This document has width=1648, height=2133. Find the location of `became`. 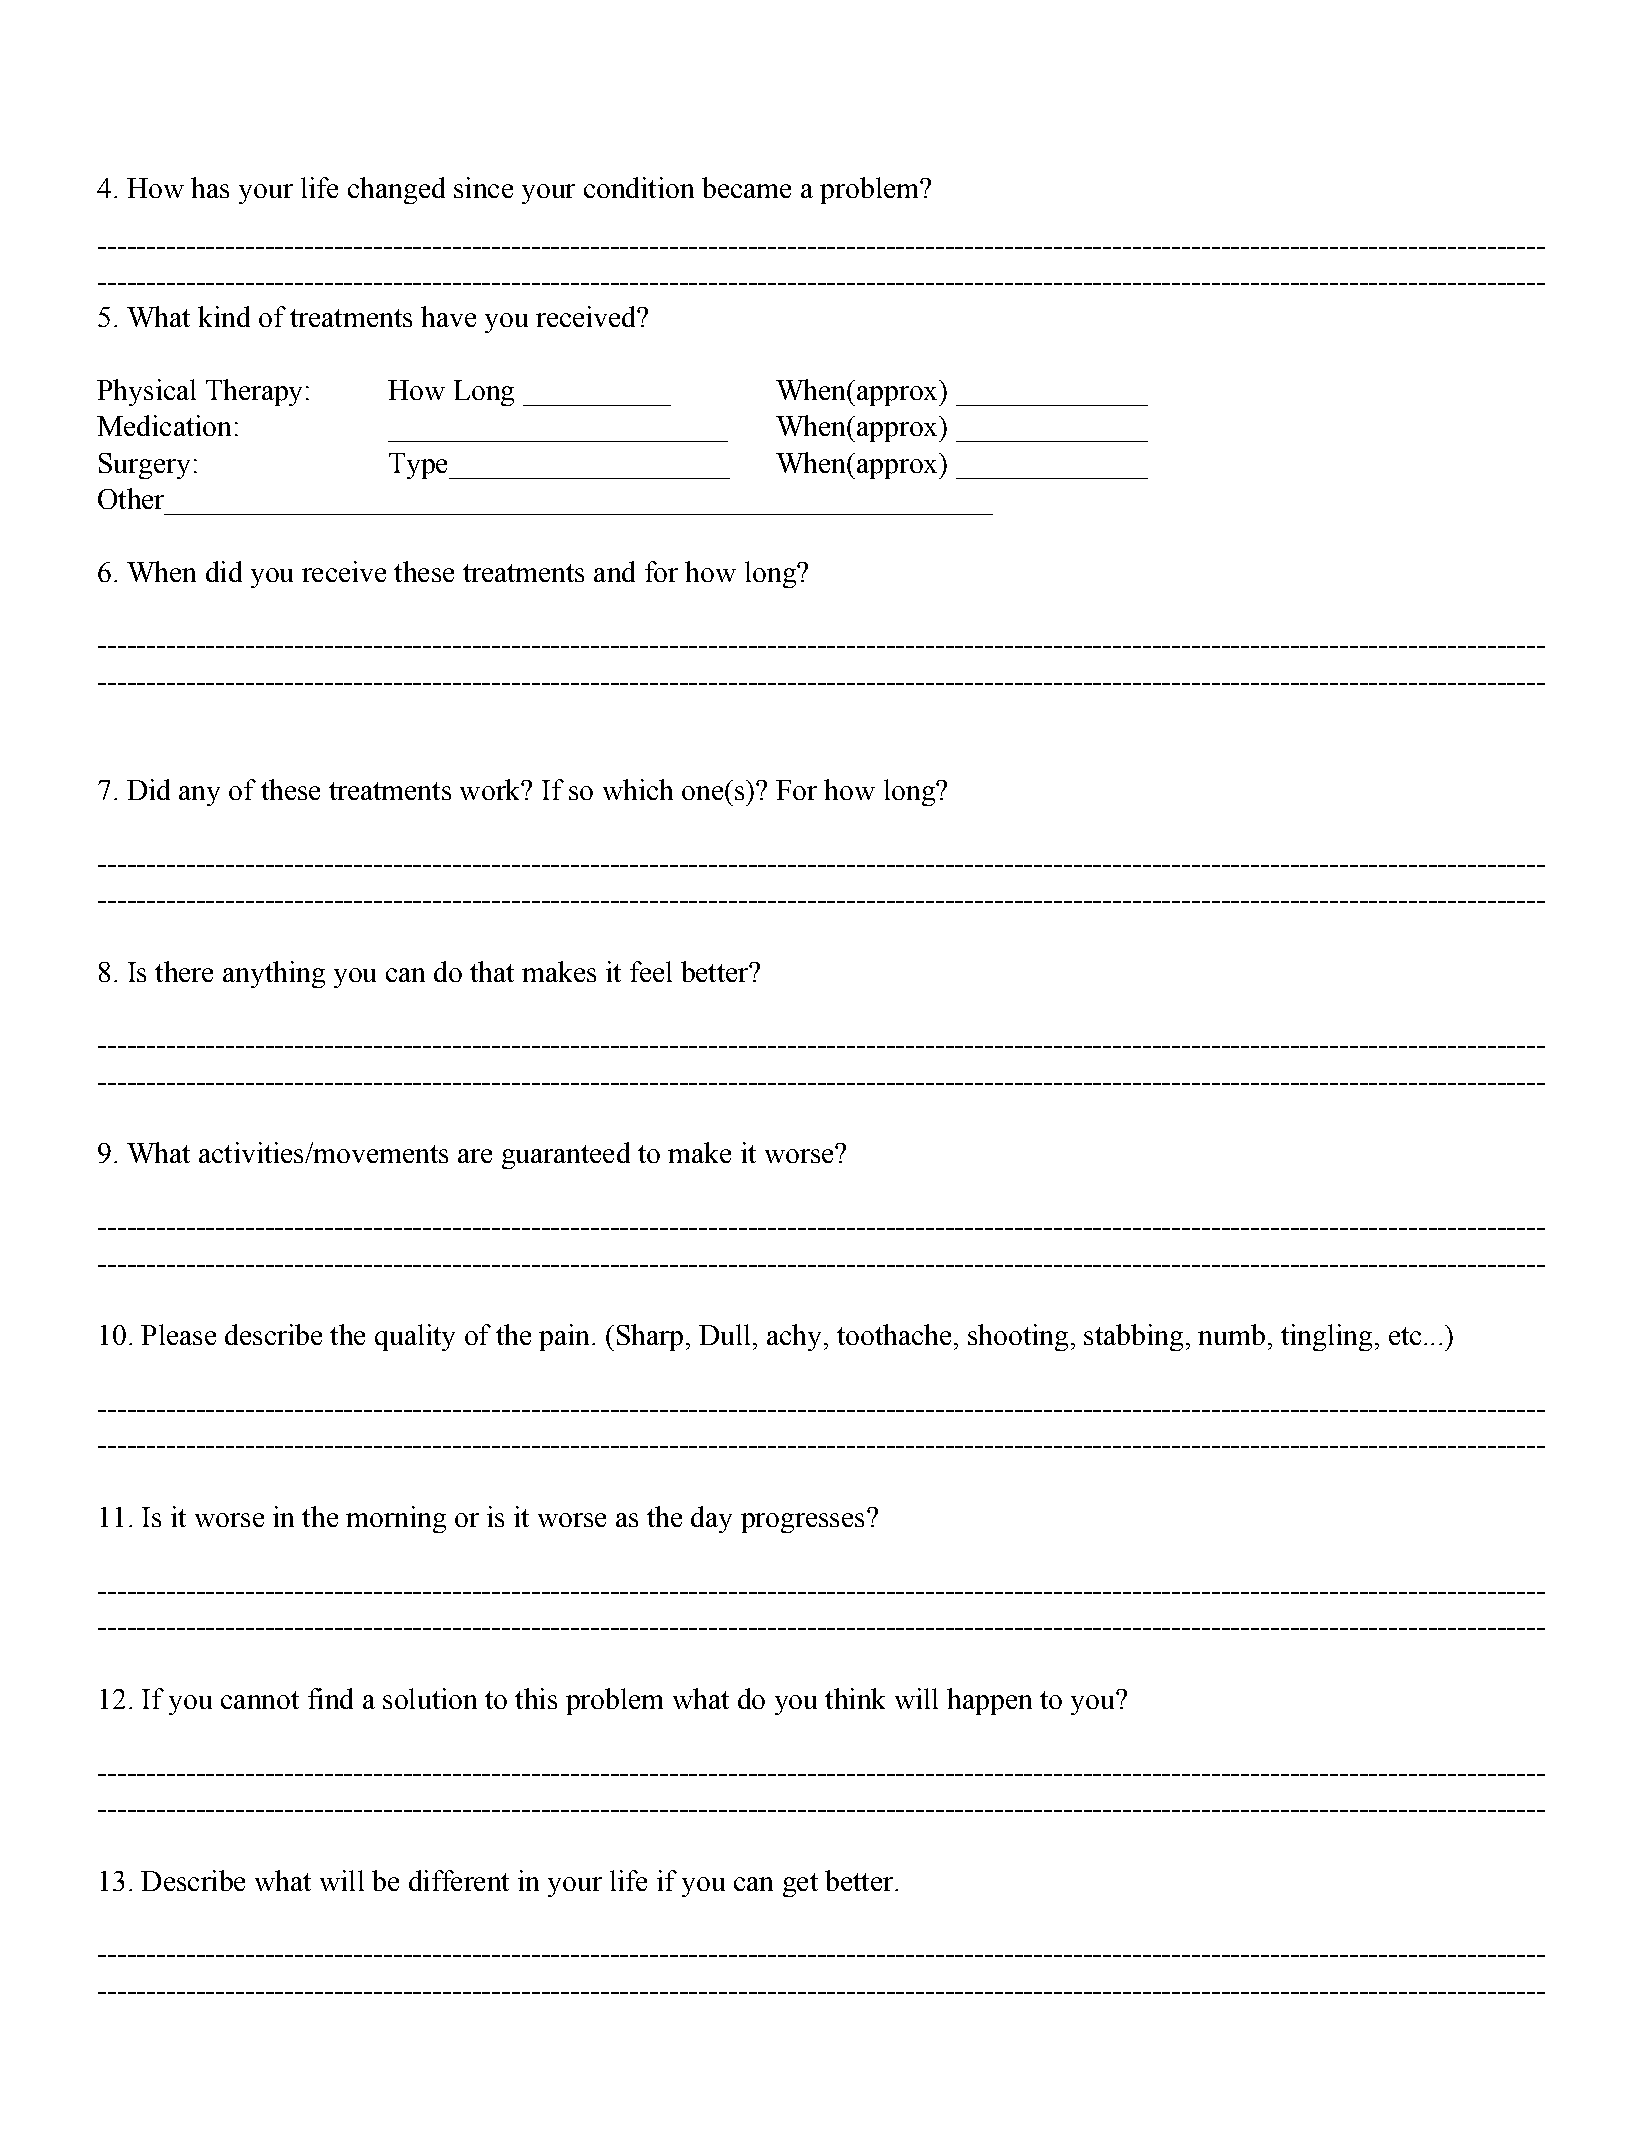

became is located at coordinates (746, 187).
